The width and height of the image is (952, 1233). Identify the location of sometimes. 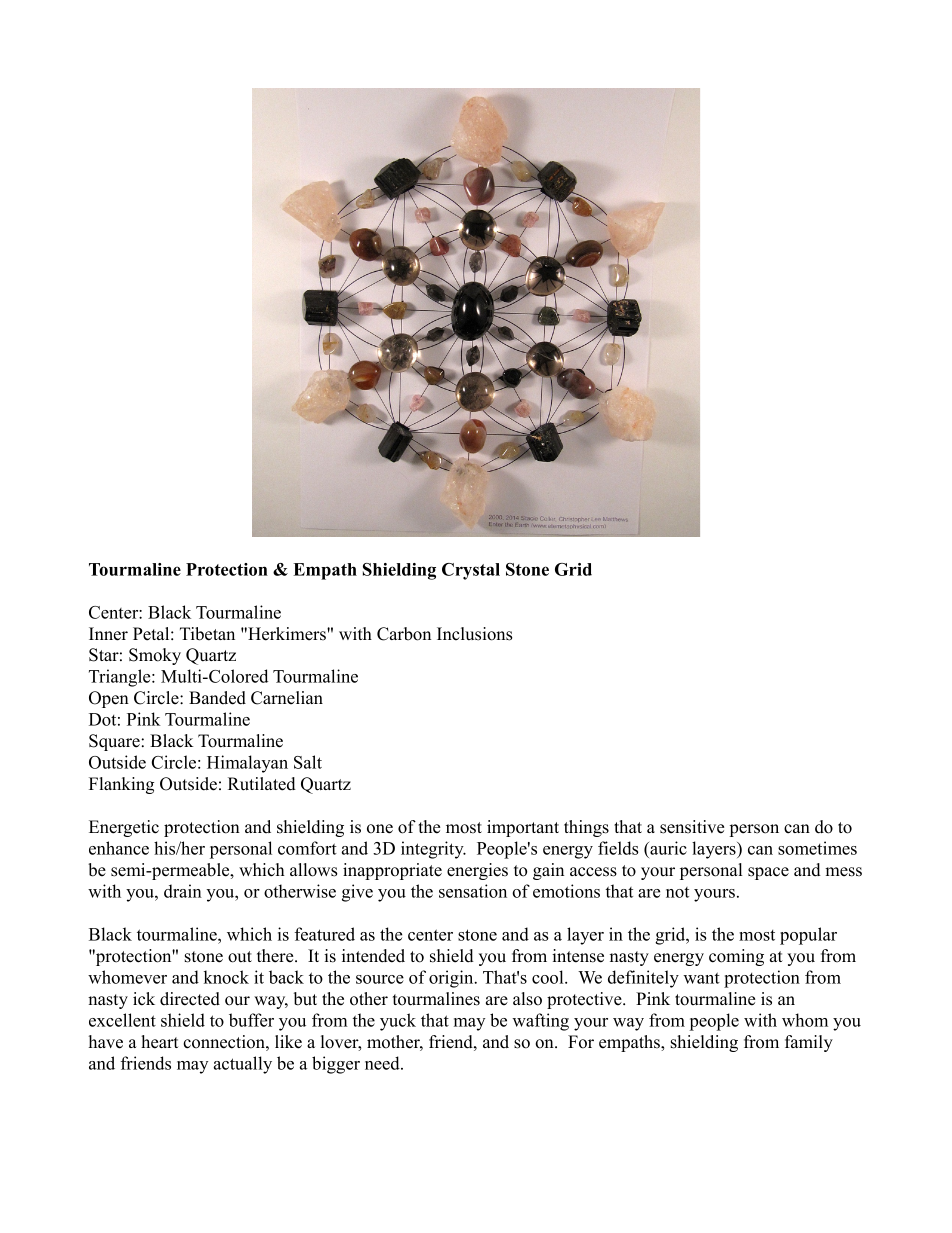
(817, 848).
